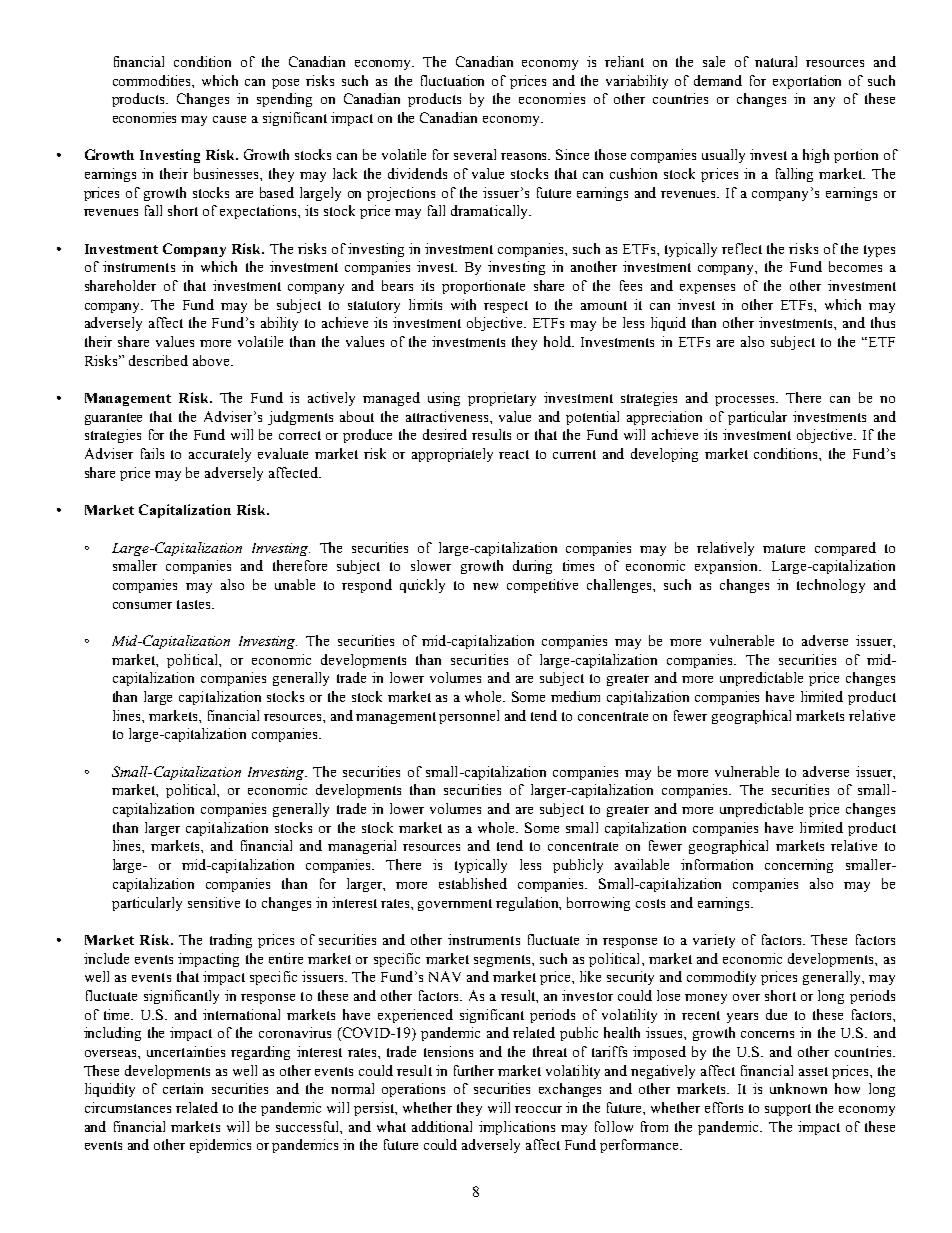 This screenshot has height=1233, width=952. I want to click on new, so click(485, 586).
